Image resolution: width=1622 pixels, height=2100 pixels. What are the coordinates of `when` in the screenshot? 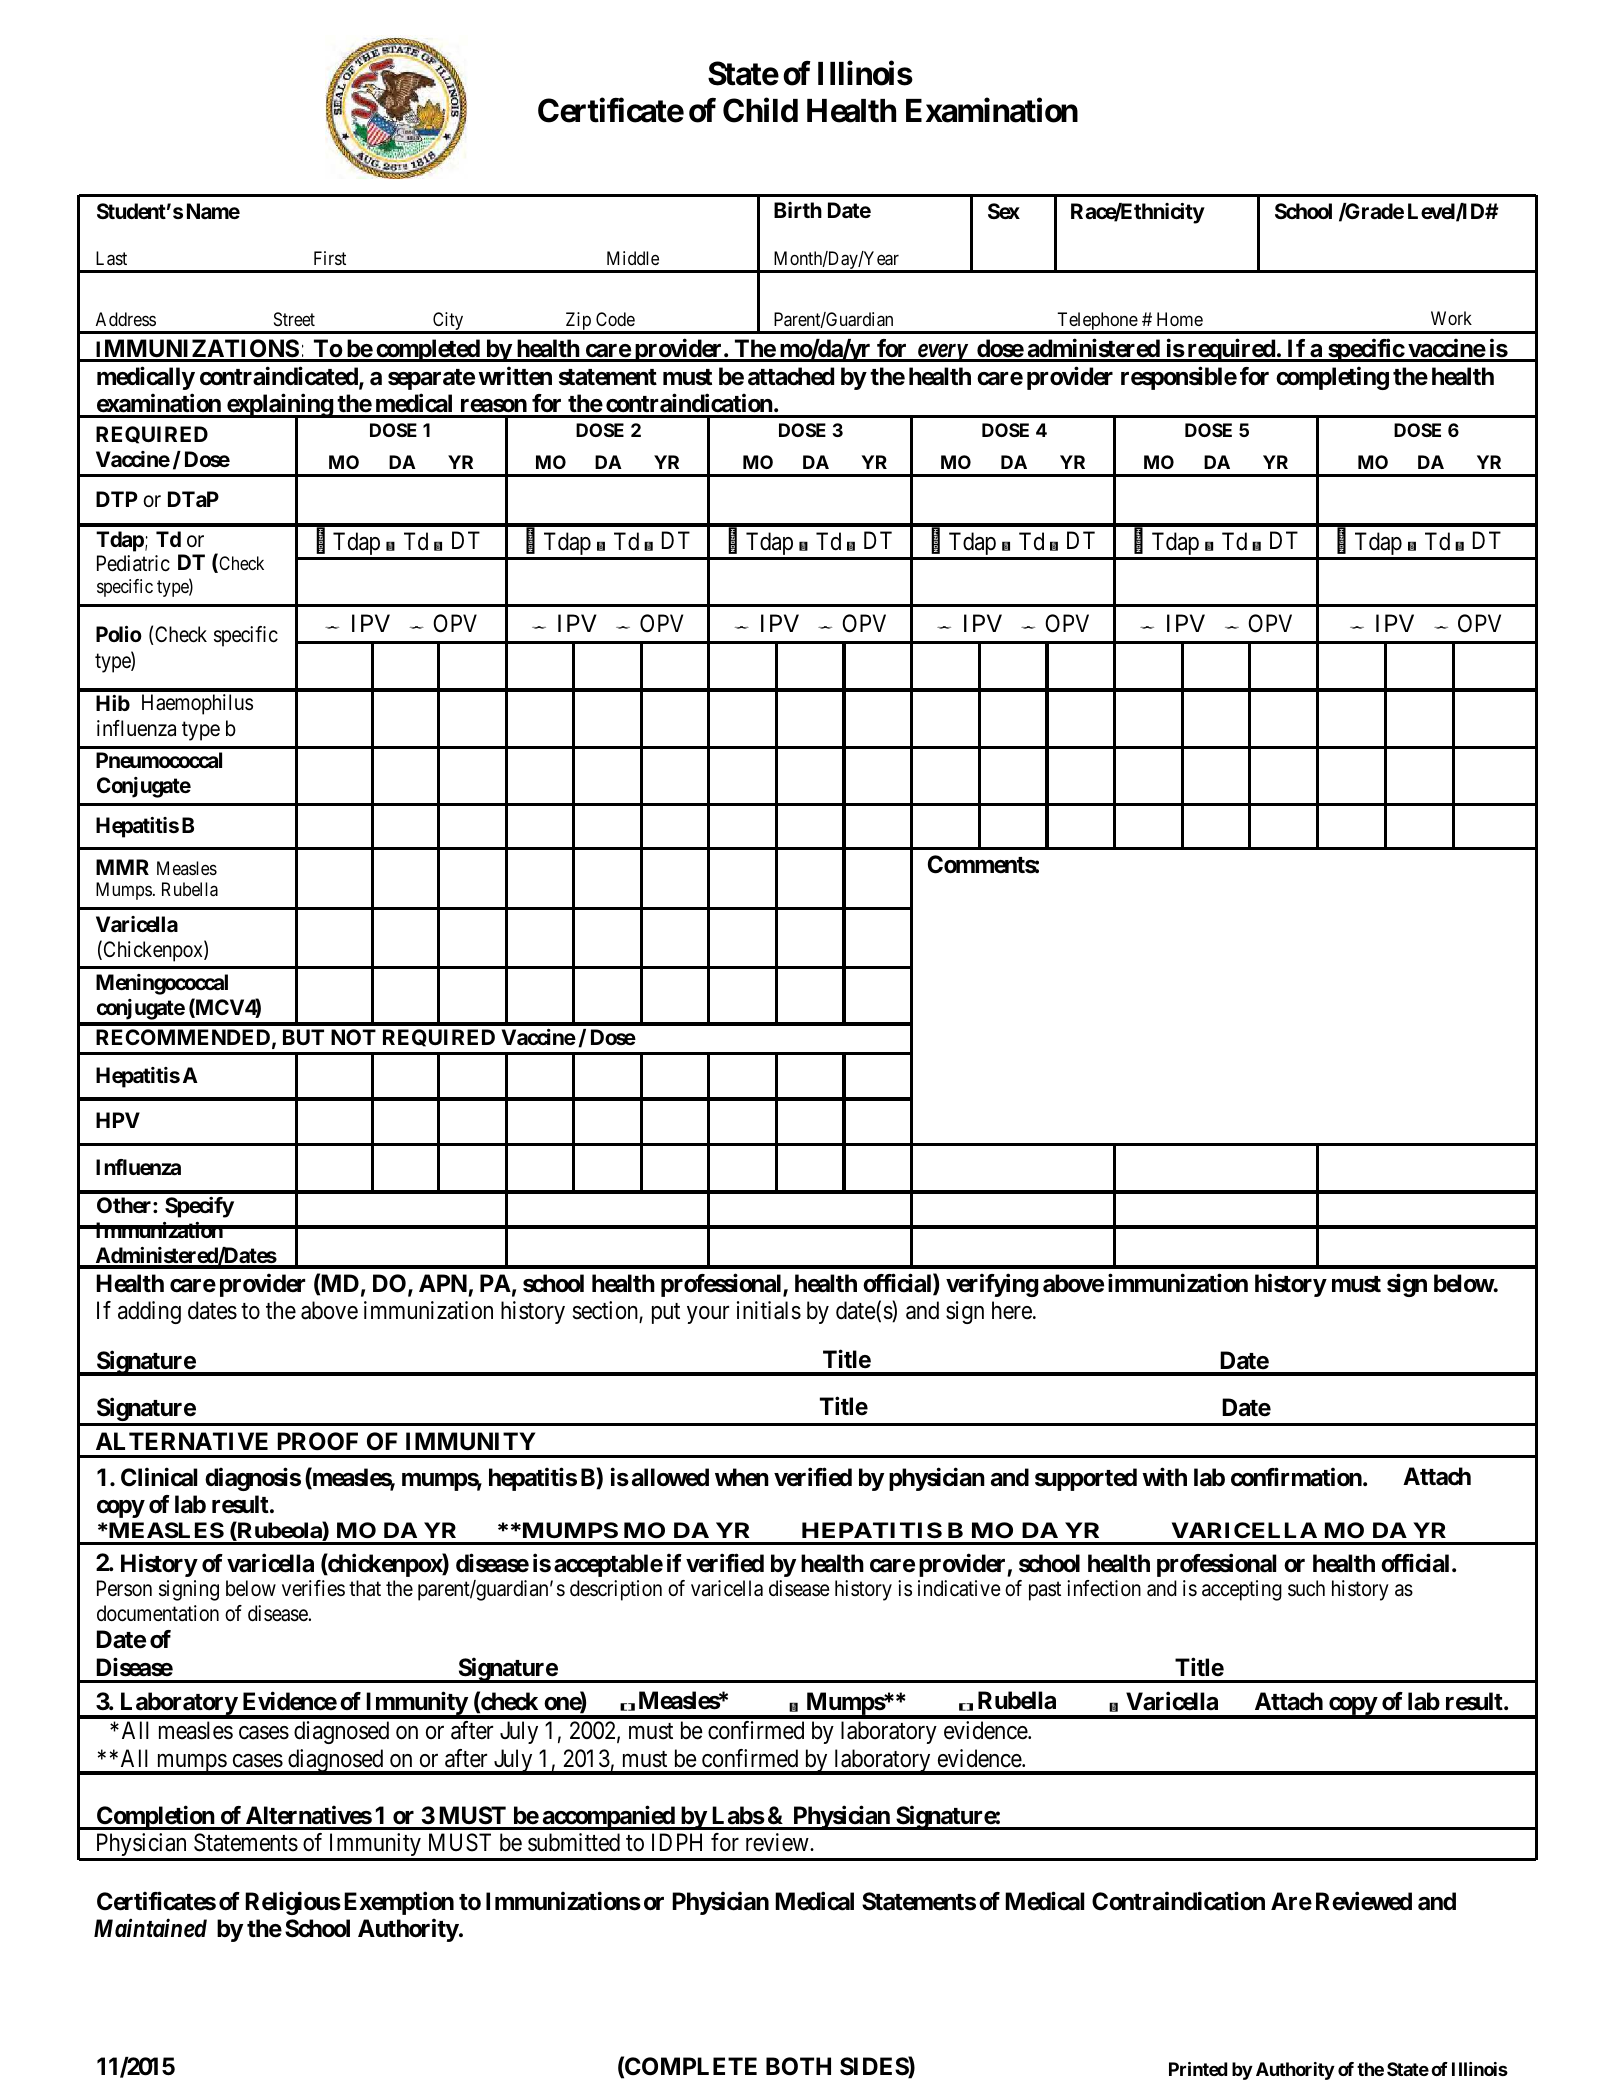 It's located at (742, 1477).
